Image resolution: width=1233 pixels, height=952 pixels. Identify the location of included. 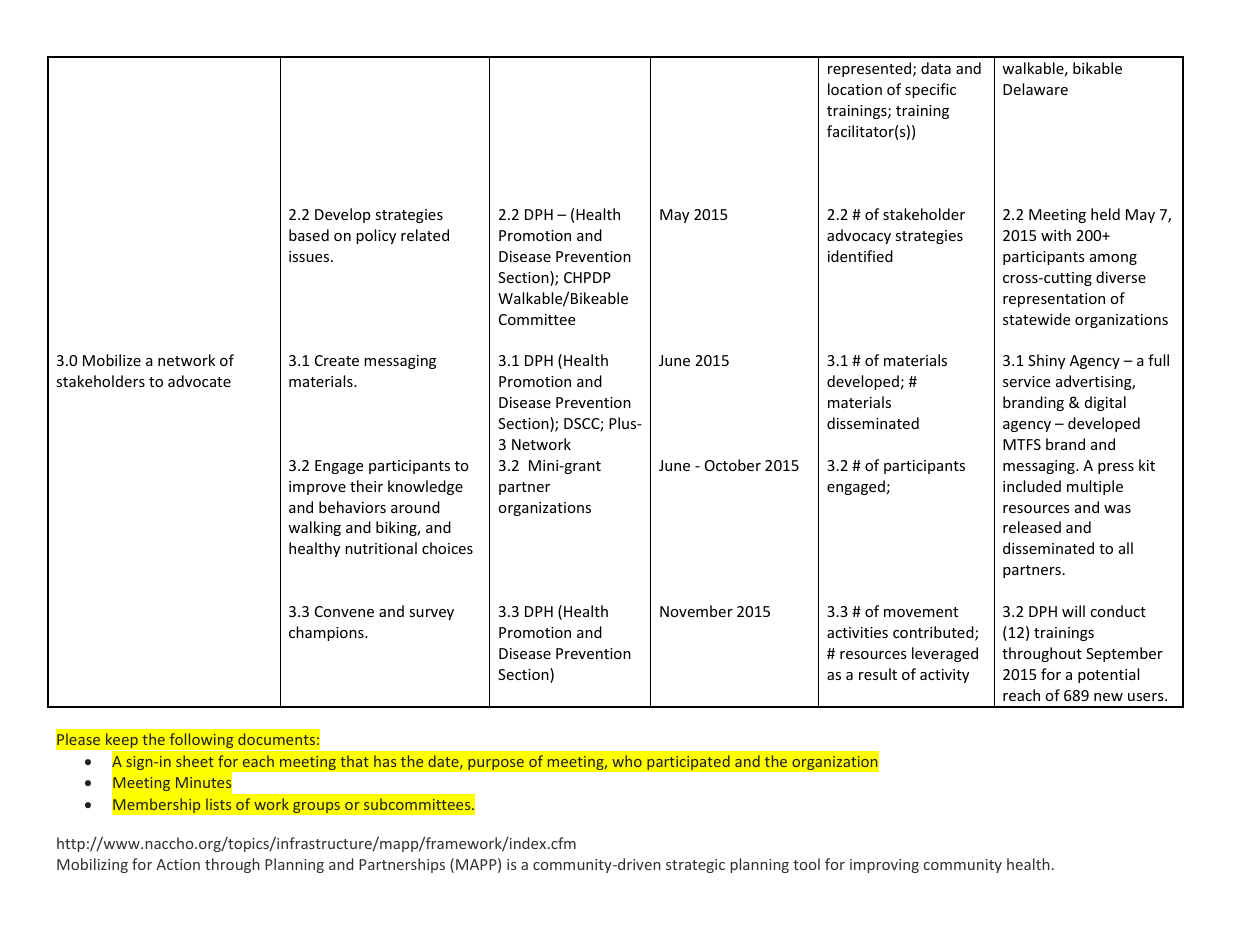
(1032, 486).
